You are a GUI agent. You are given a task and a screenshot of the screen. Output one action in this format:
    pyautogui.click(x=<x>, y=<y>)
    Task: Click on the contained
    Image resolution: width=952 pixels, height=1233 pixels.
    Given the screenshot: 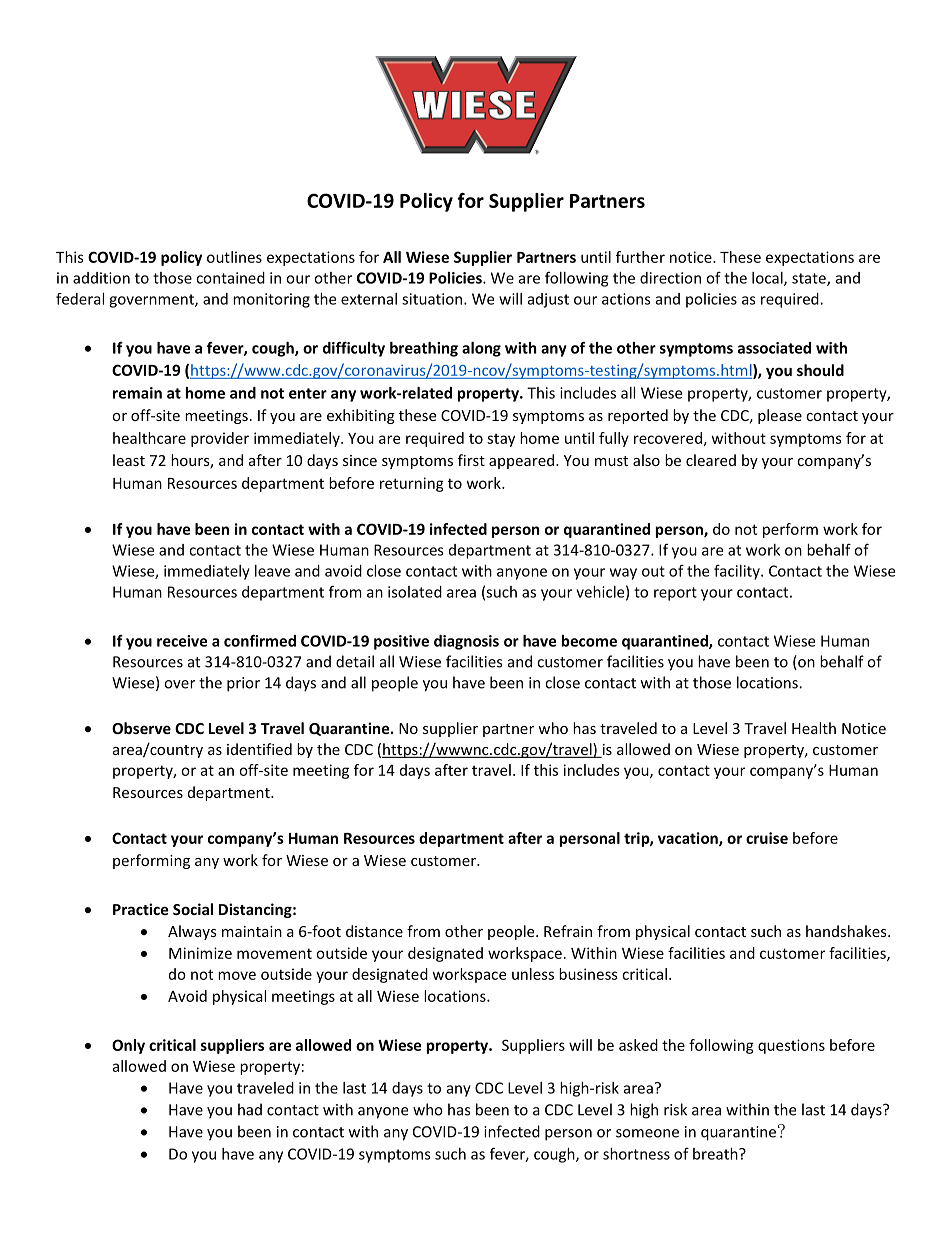 What is the action you would take?
    pyautogui.click(x=230, y=278)
